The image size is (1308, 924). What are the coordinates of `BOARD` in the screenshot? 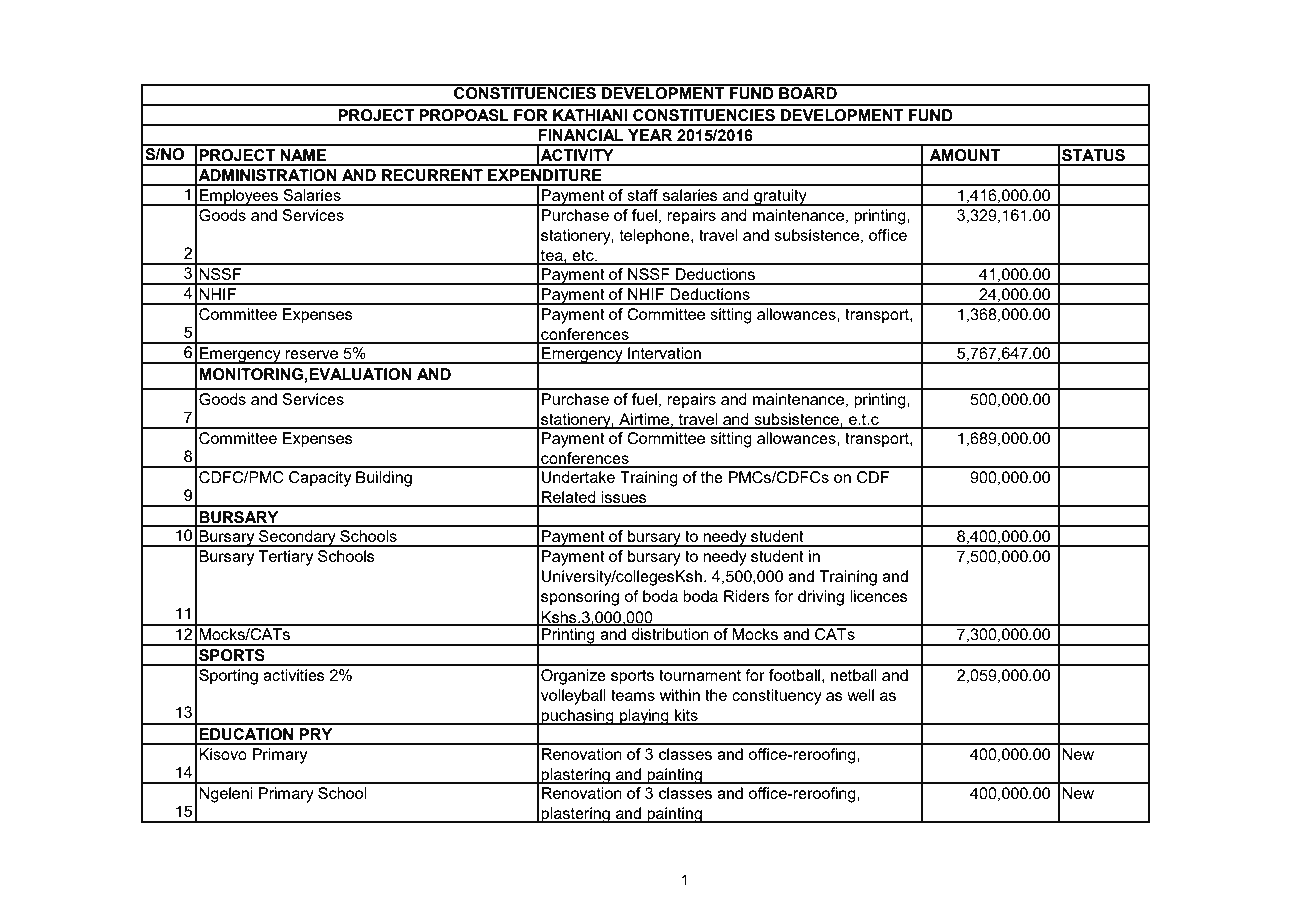 It's located at (808, 92).
